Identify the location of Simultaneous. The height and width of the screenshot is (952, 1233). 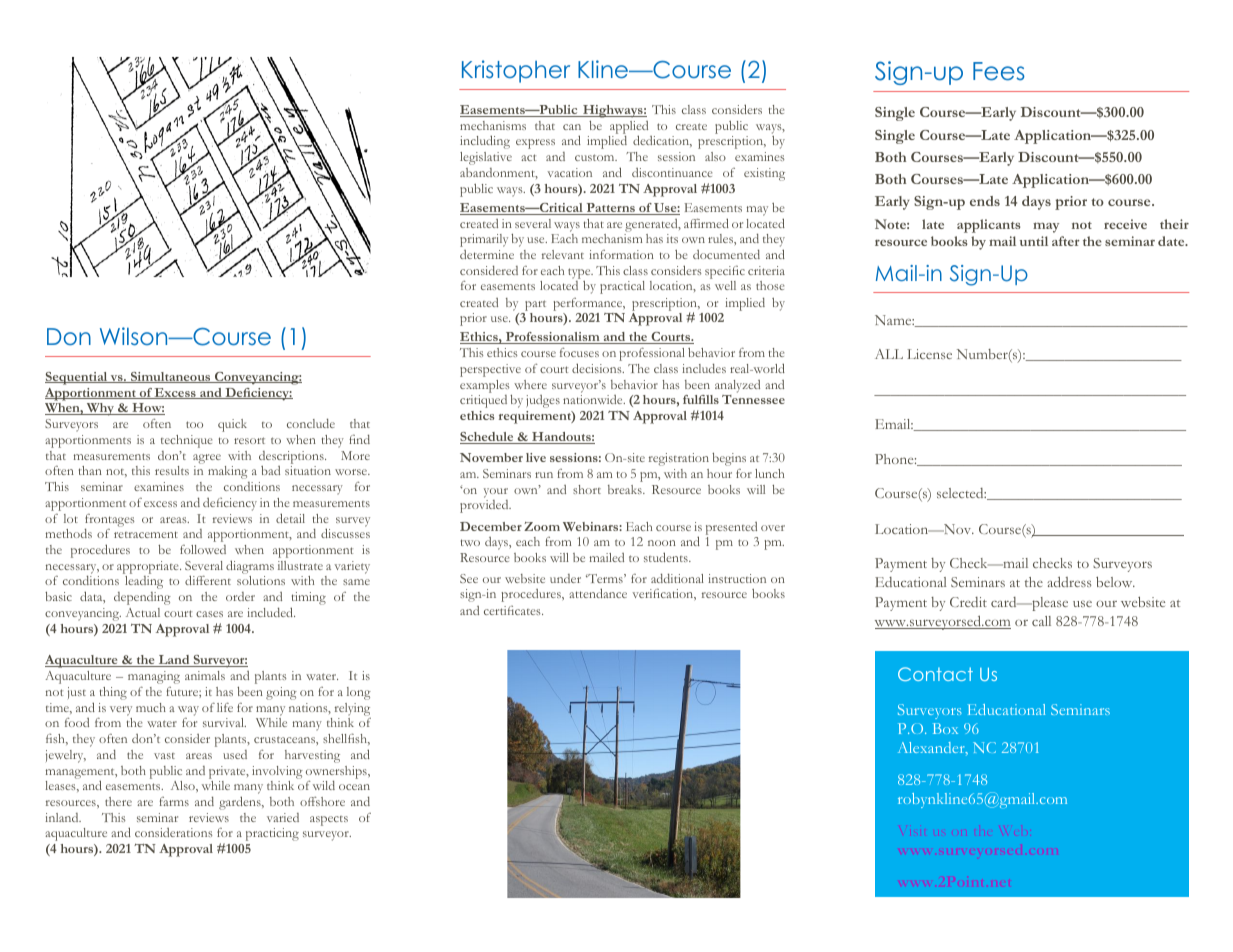
(171, 377).
